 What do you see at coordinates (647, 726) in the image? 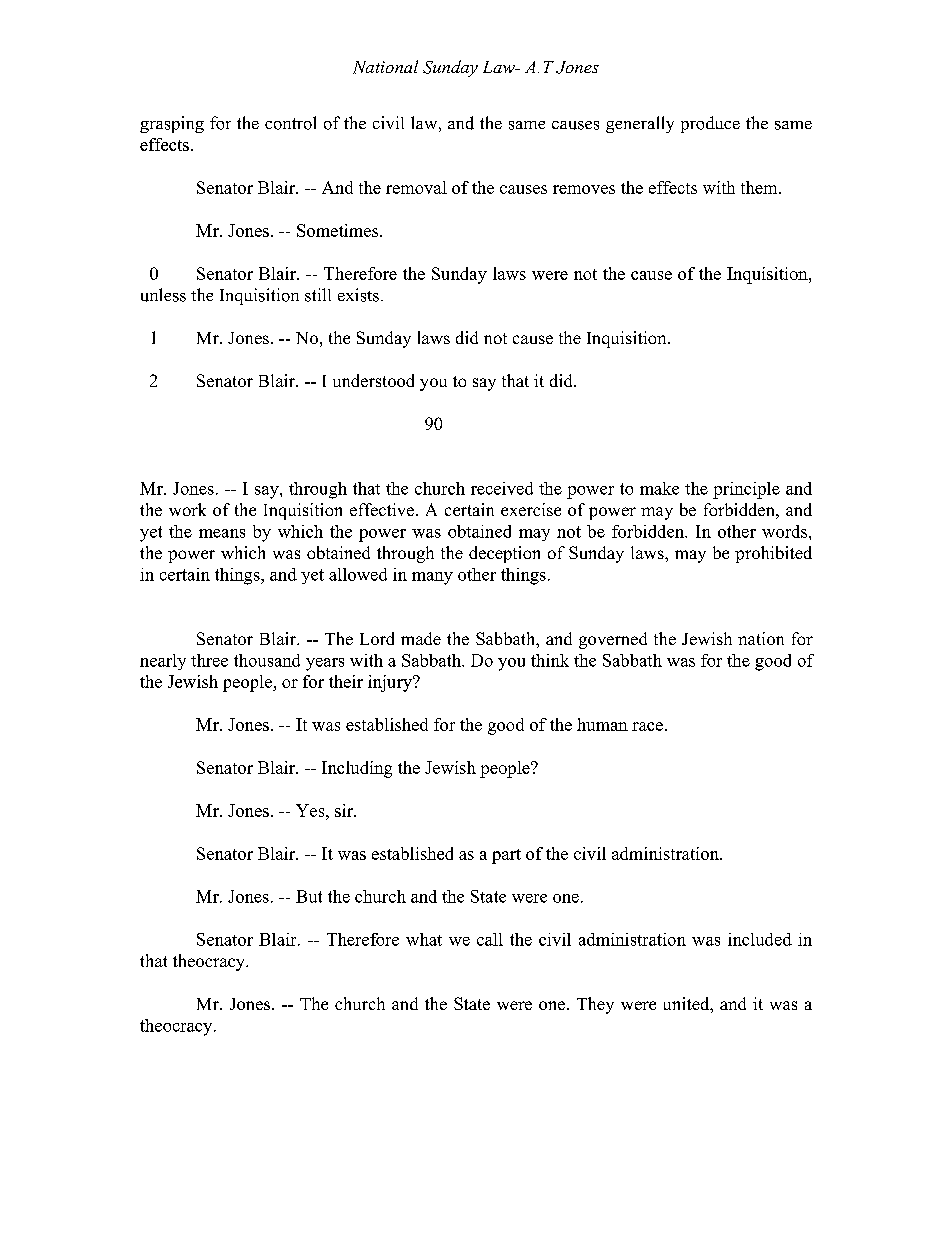
I see `race` at bounding box center [647, 726].
